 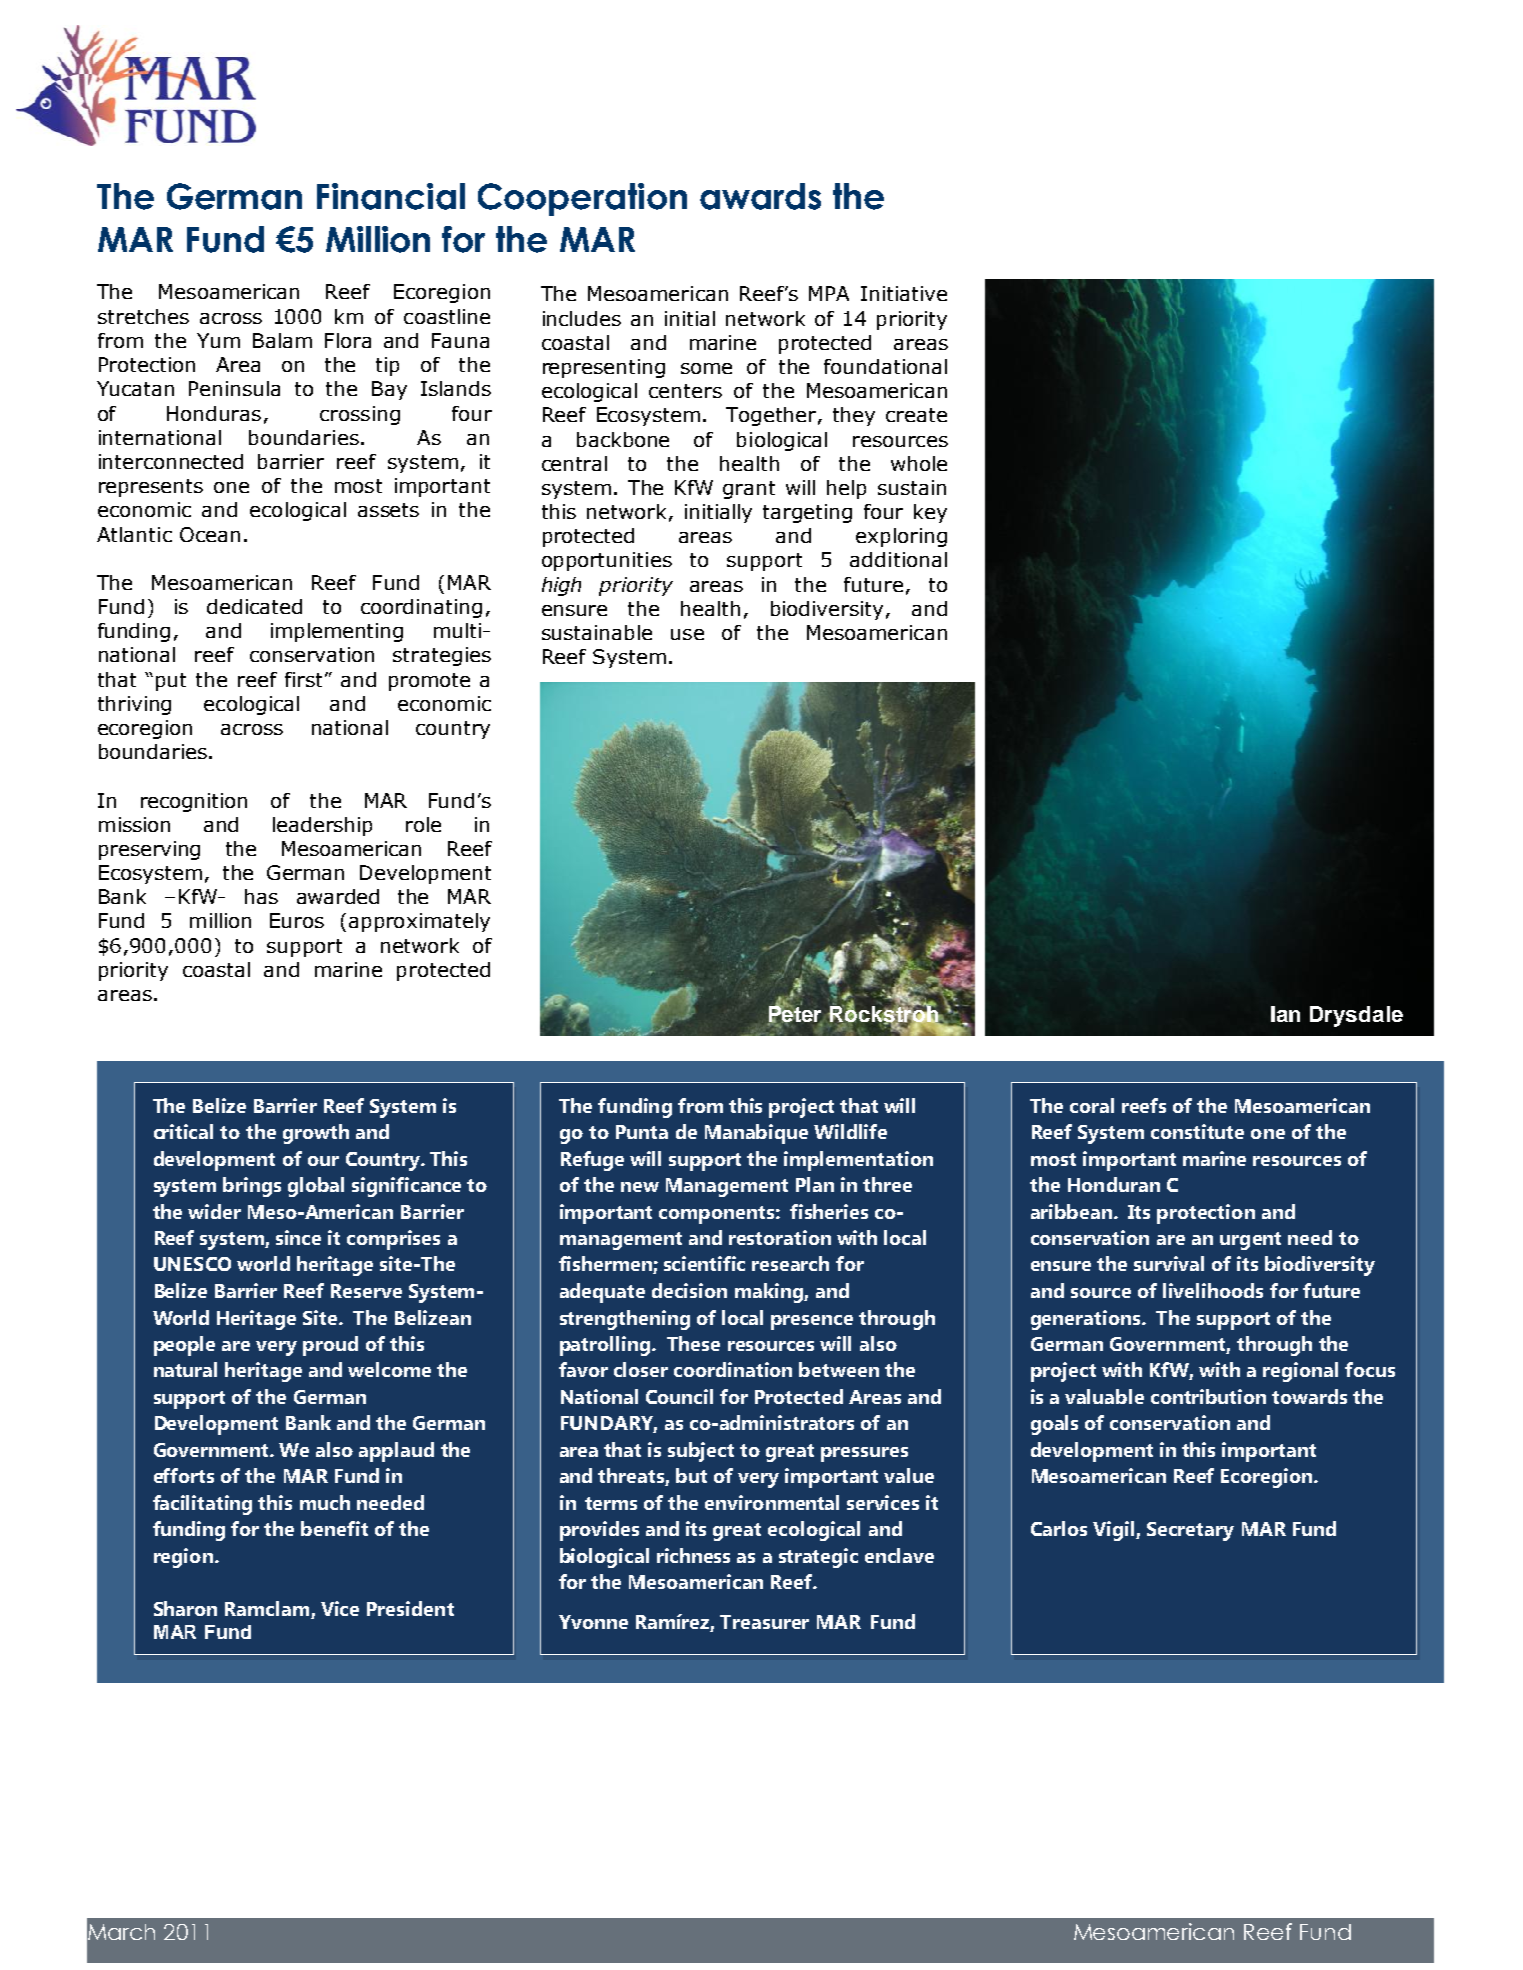 What do you see at coordinates (254, 606) in the screenshot?
I see `dedicated` at bounding box center [254, 606].
